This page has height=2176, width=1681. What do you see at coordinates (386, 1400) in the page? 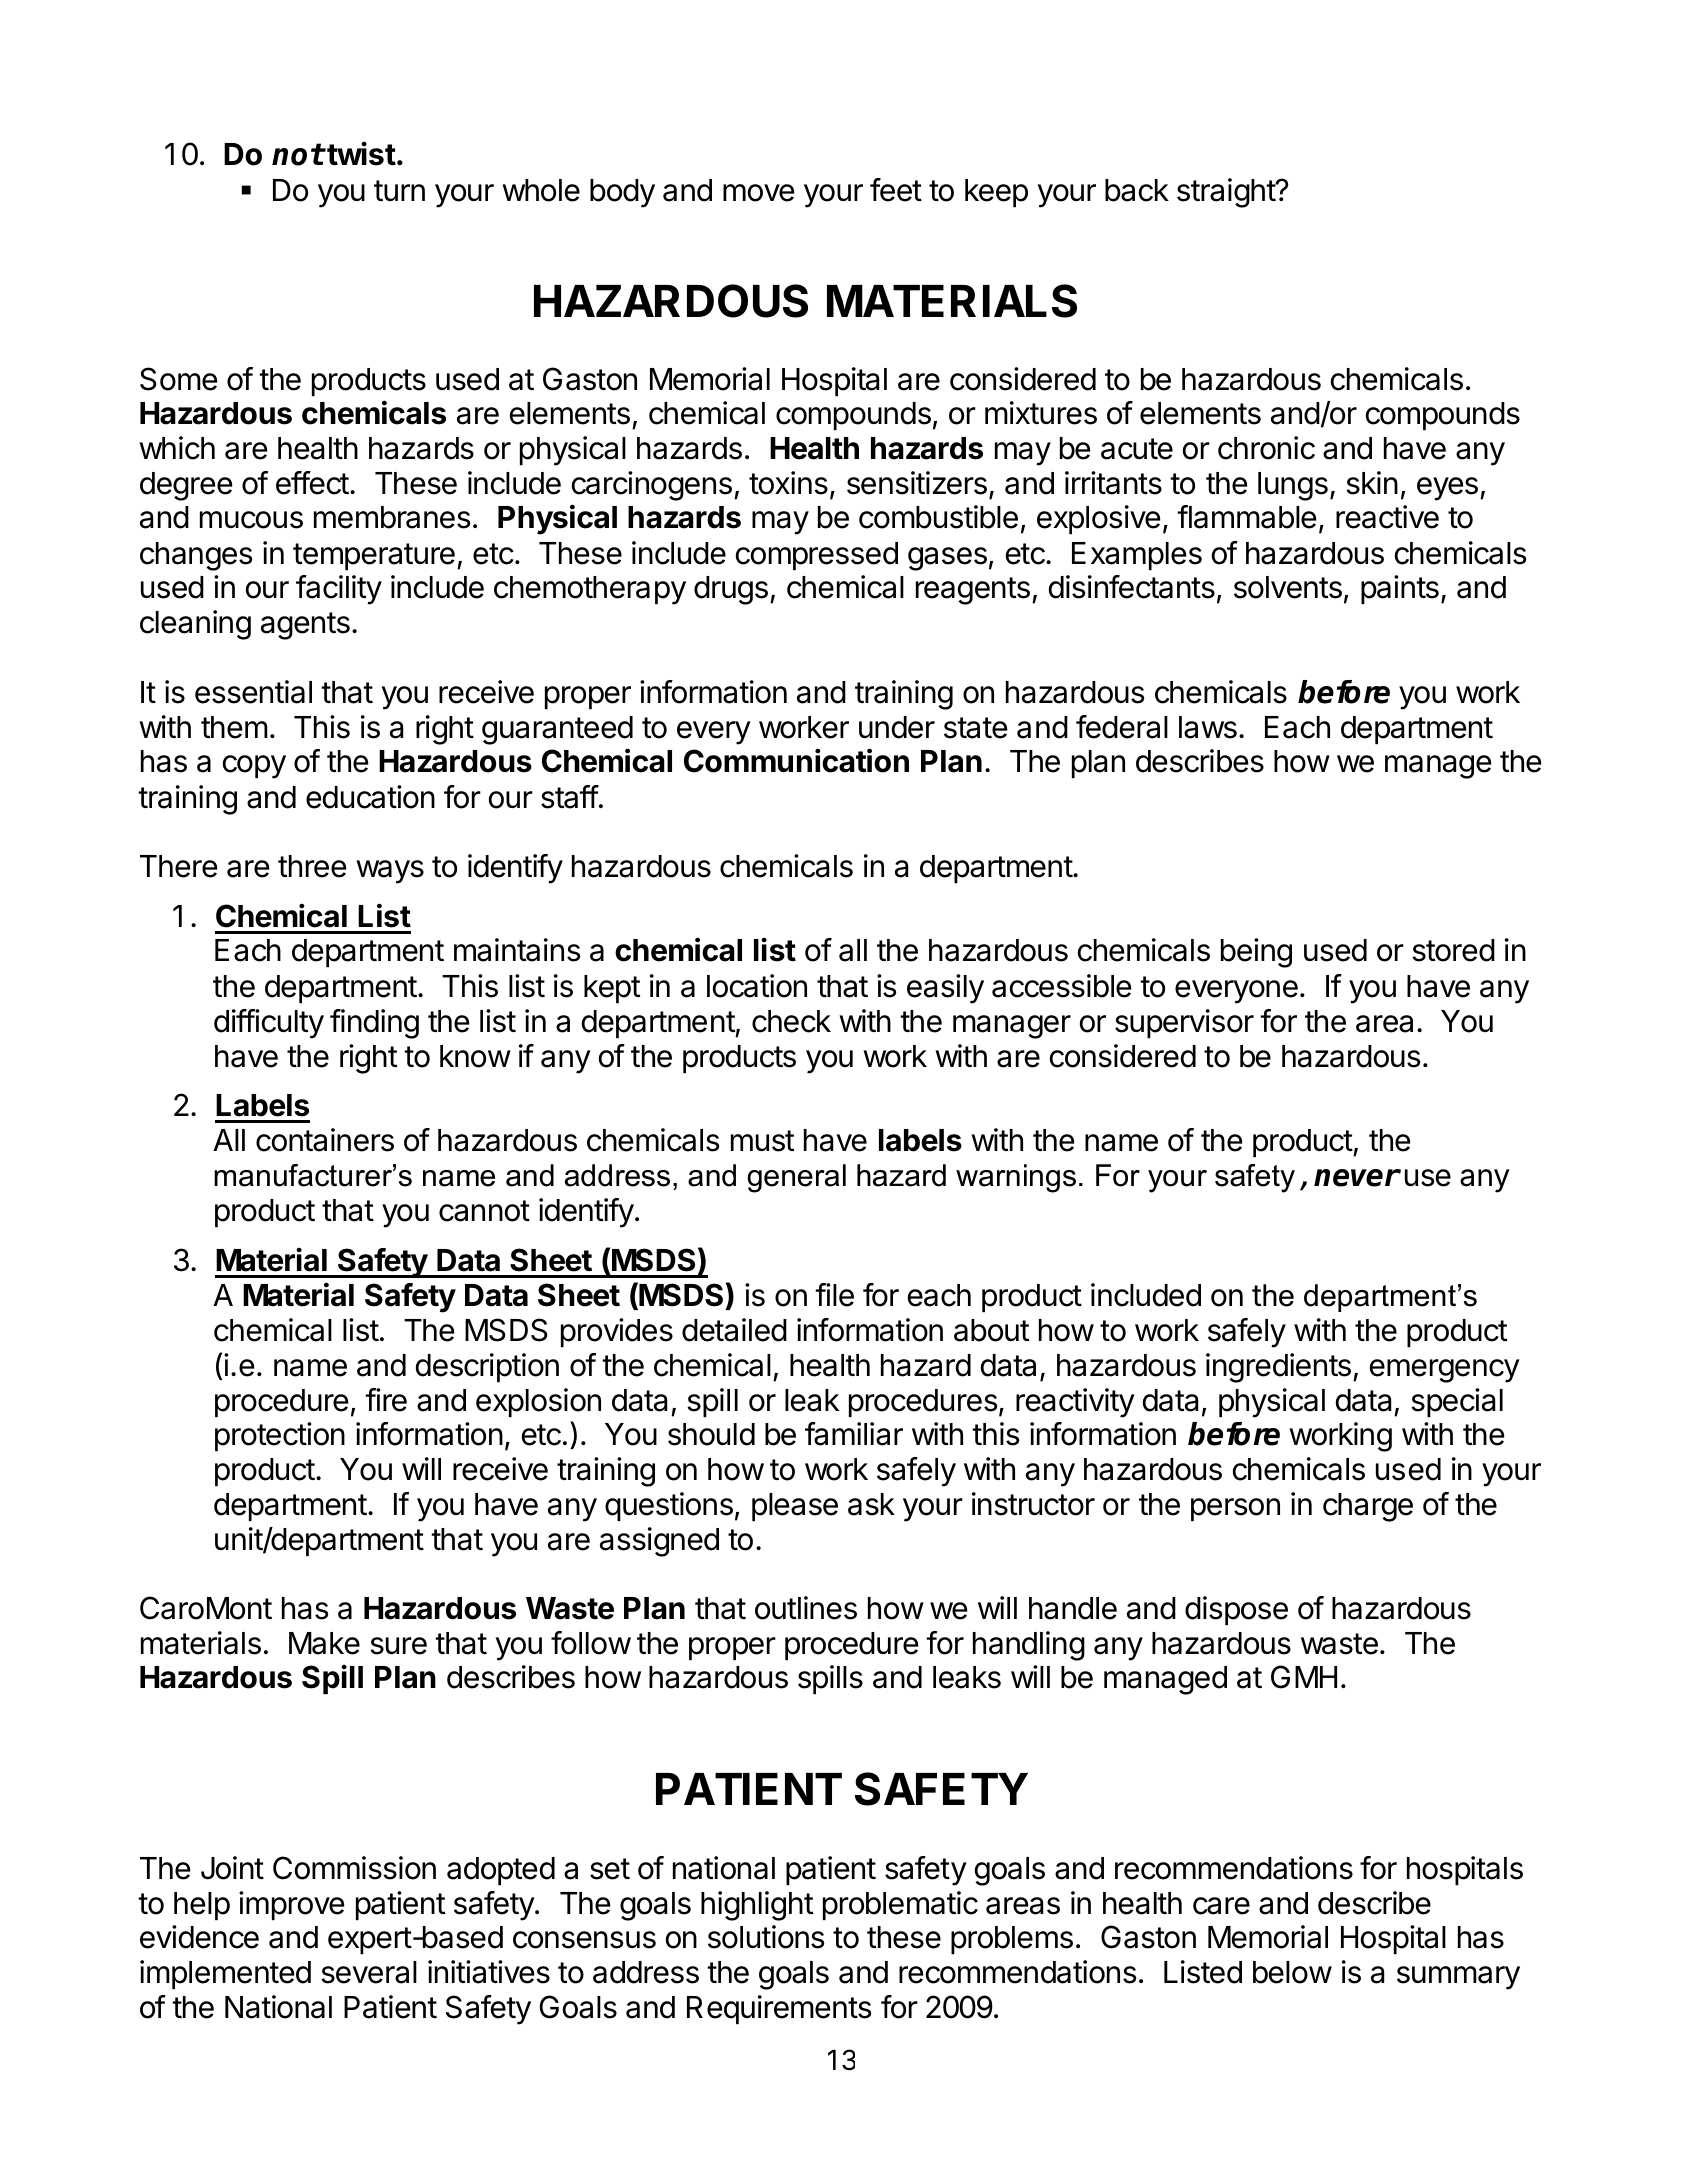
I see `fire` at bounding box center [386, 1400].
